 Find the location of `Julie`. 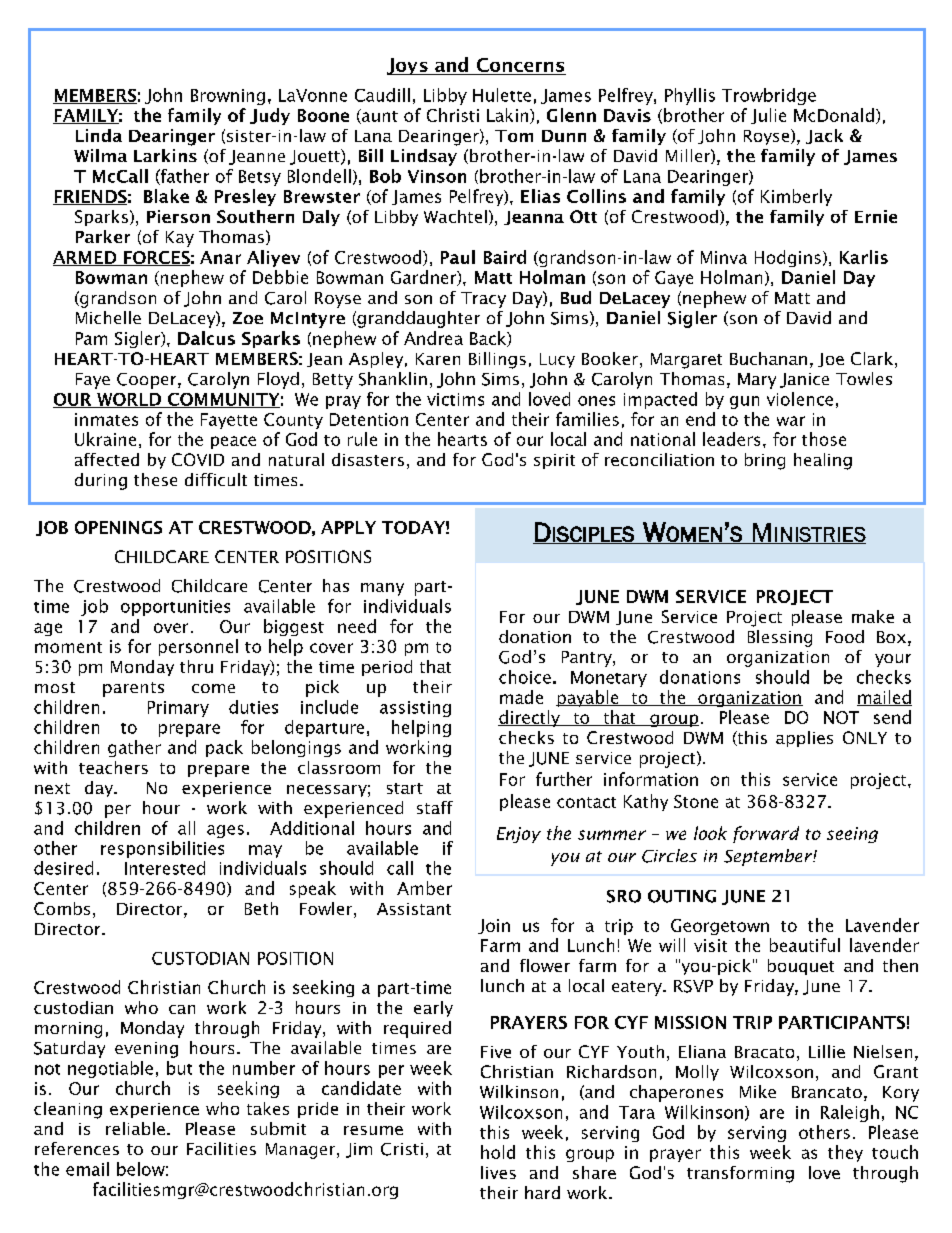

Julie is located at coordinates (768, 116).
